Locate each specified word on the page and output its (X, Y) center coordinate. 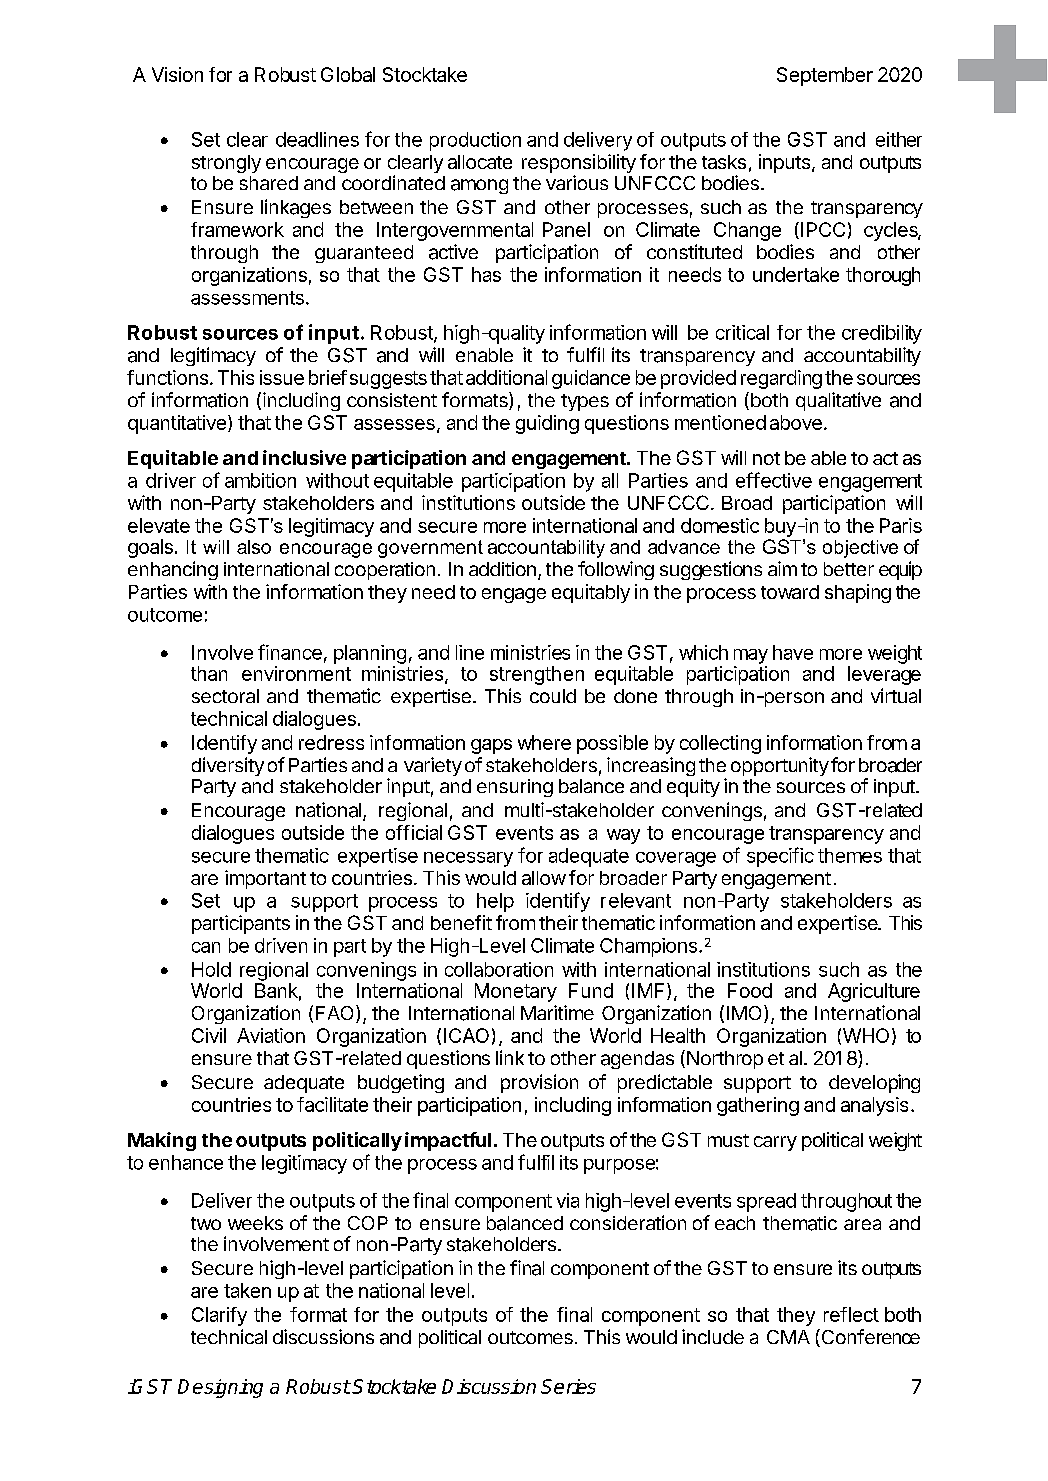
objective (860, 549)
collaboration (499, 969)
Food (750, 990)
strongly (226, 164)
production (475, 141)
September (825, 76)
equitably (591, 593)
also (254, 547)
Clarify (219, 1316)
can (206, 947)
